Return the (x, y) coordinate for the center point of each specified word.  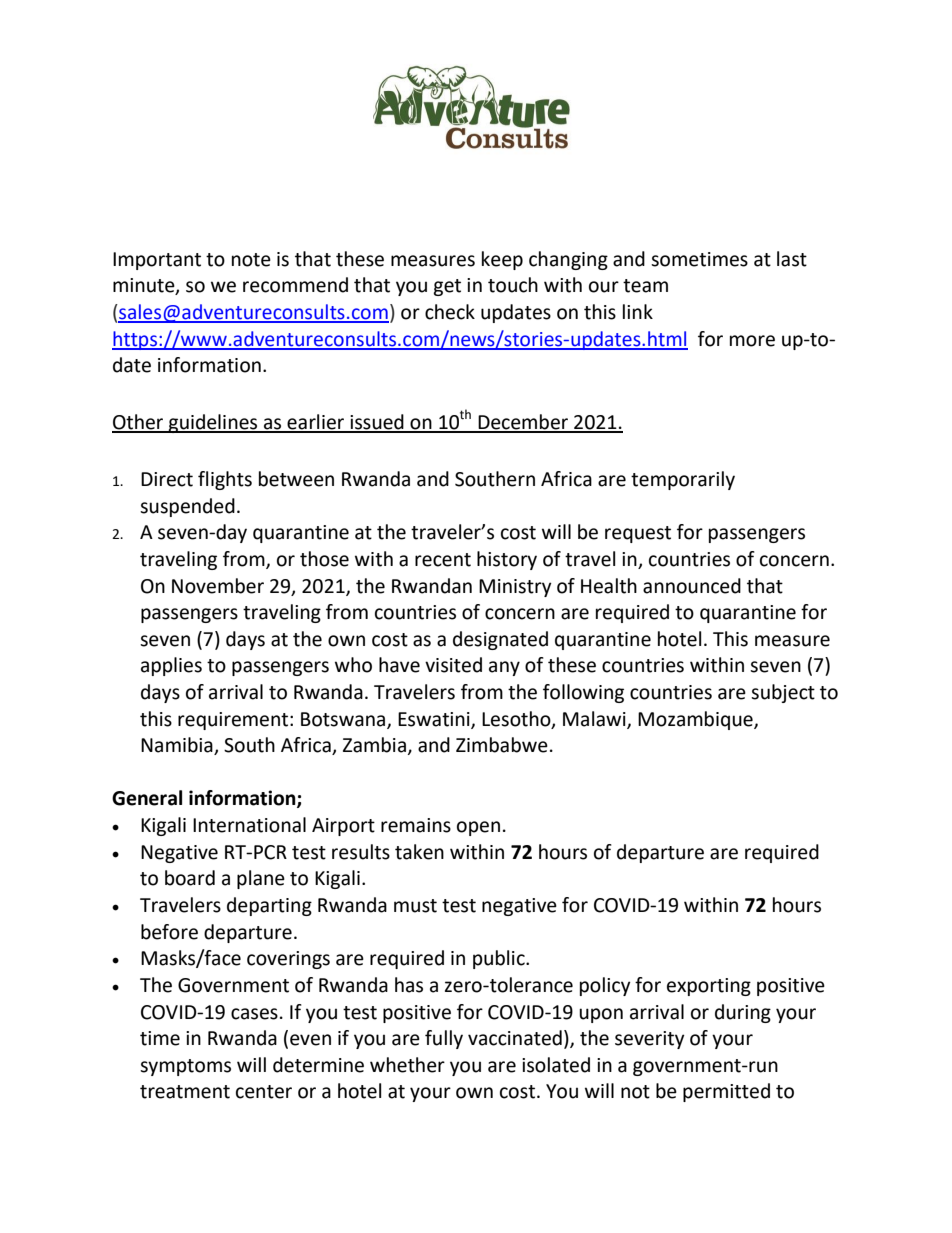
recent (443, 560)
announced (692, 586)
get (447, 287)
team (645, 286)
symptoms (185, 1067)
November (218, 586)
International (249, 825)
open (478, 828)
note (251, 260)
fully (444, 1039)
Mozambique (696, 720)
